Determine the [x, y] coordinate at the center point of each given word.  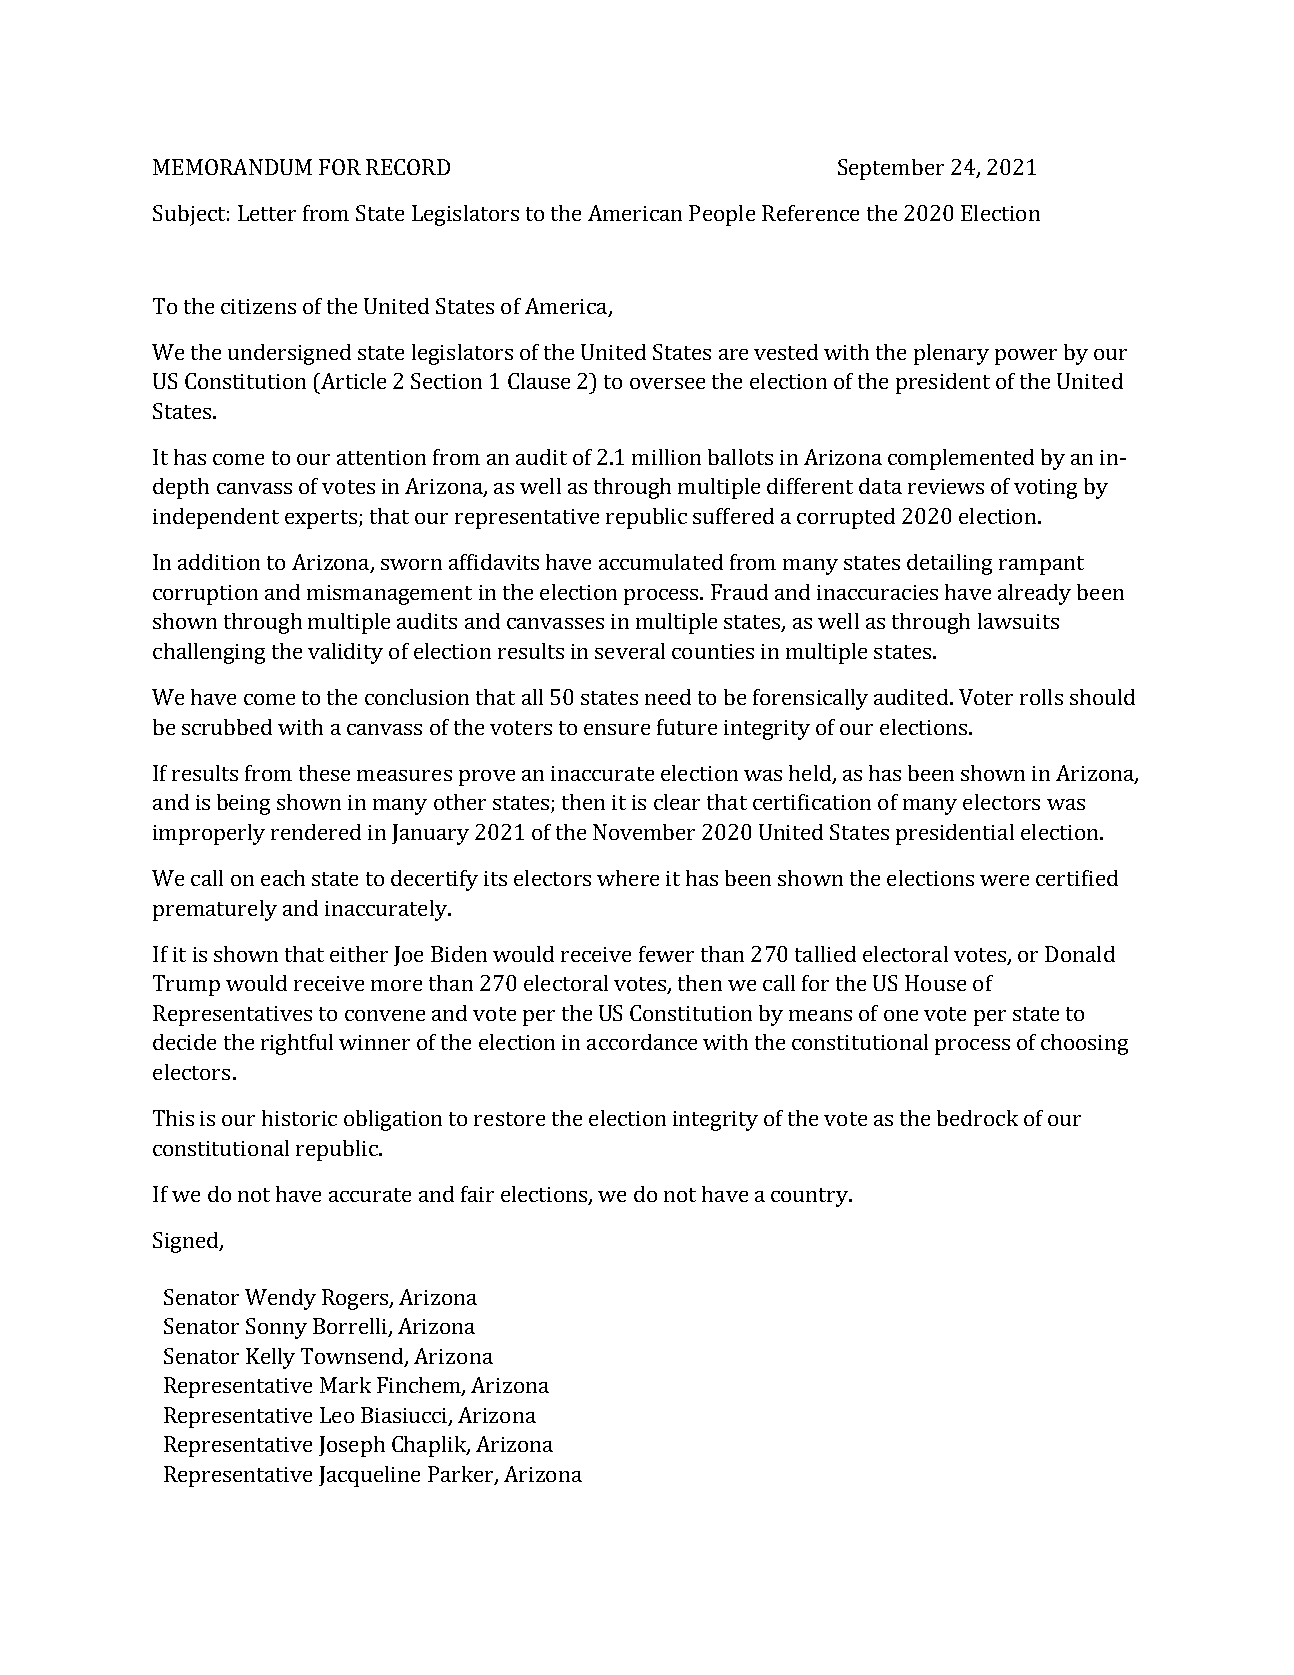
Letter [267, 213]
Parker [462, 1475]
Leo [337, 1415]
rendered [316, 832]
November [644, 832]
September [891, 169]
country [811, 1197]
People [722, 215]
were [1004, 880]
